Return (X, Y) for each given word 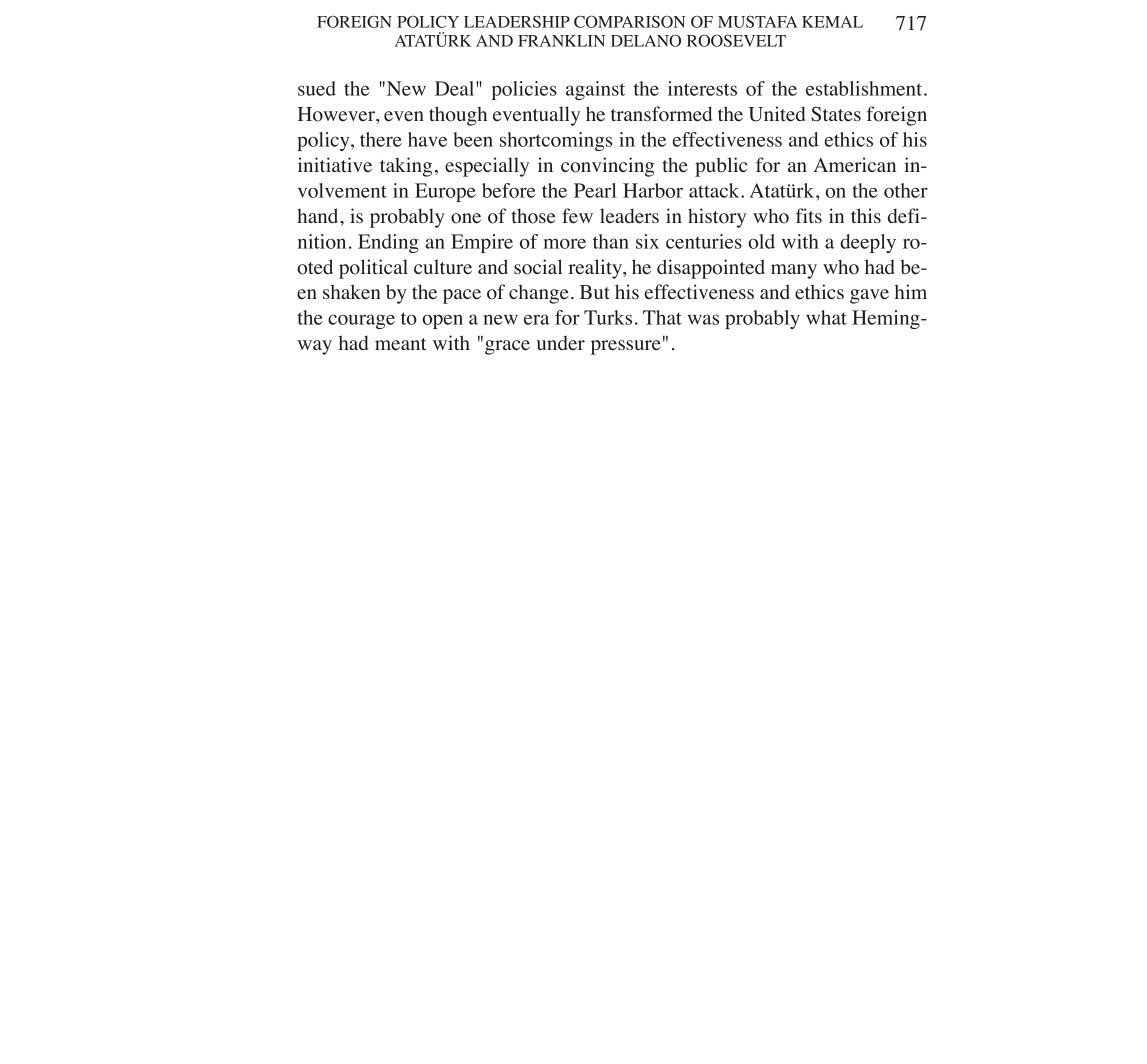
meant (401, 344)
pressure (626, 347)
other (906, 190)
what (826, 317)
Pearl (595, 190)
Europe (445, 192)
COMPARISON (630, 21)
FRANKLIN (561, 41)
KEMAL (832, 22)
